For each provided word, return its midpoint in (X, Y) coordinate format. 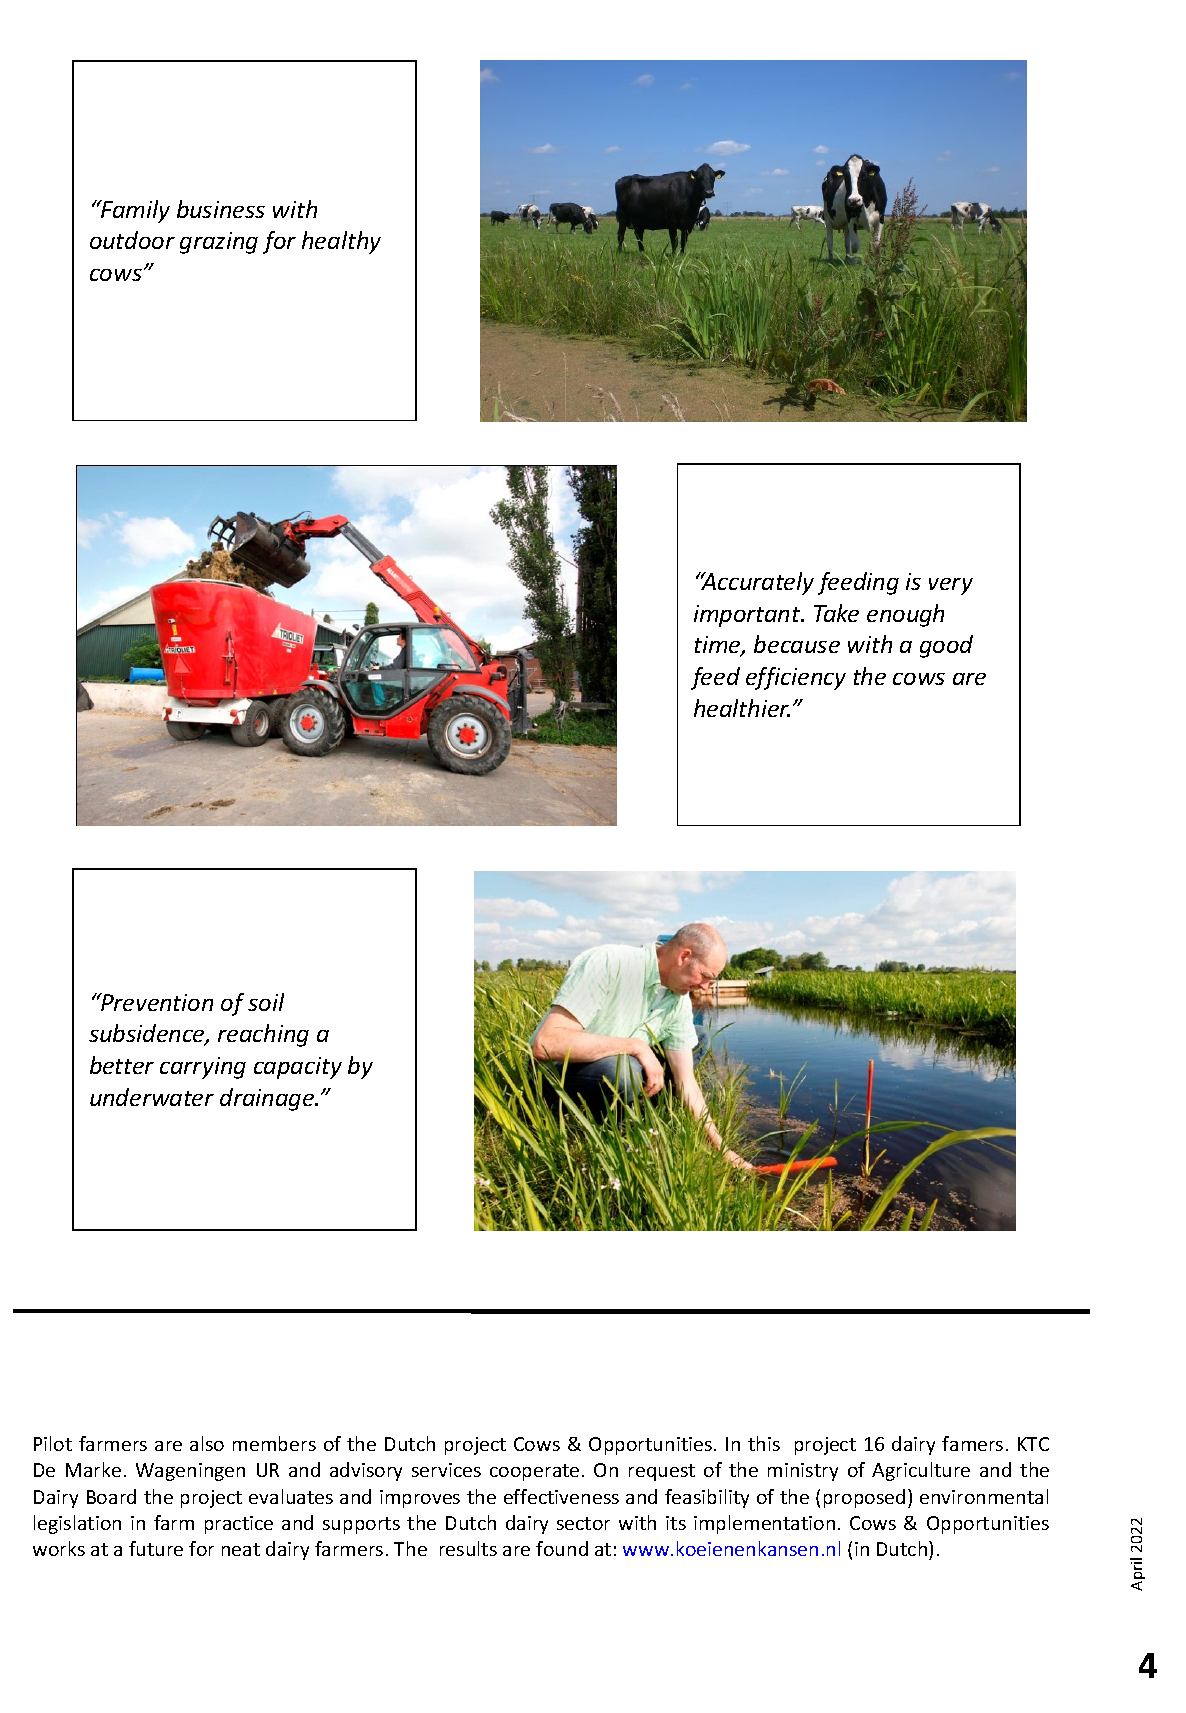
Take (836, 613)
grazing (219, 243)
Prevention (156, 1002)
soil (266, 1002)
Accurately (756, 583)
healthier (742, 708)
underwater (152, 1097)
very (951, 586)
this (764, 1443)
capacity (298, 1068)
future (156, 1548)
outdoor (132, 240)
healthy (341, 242)
